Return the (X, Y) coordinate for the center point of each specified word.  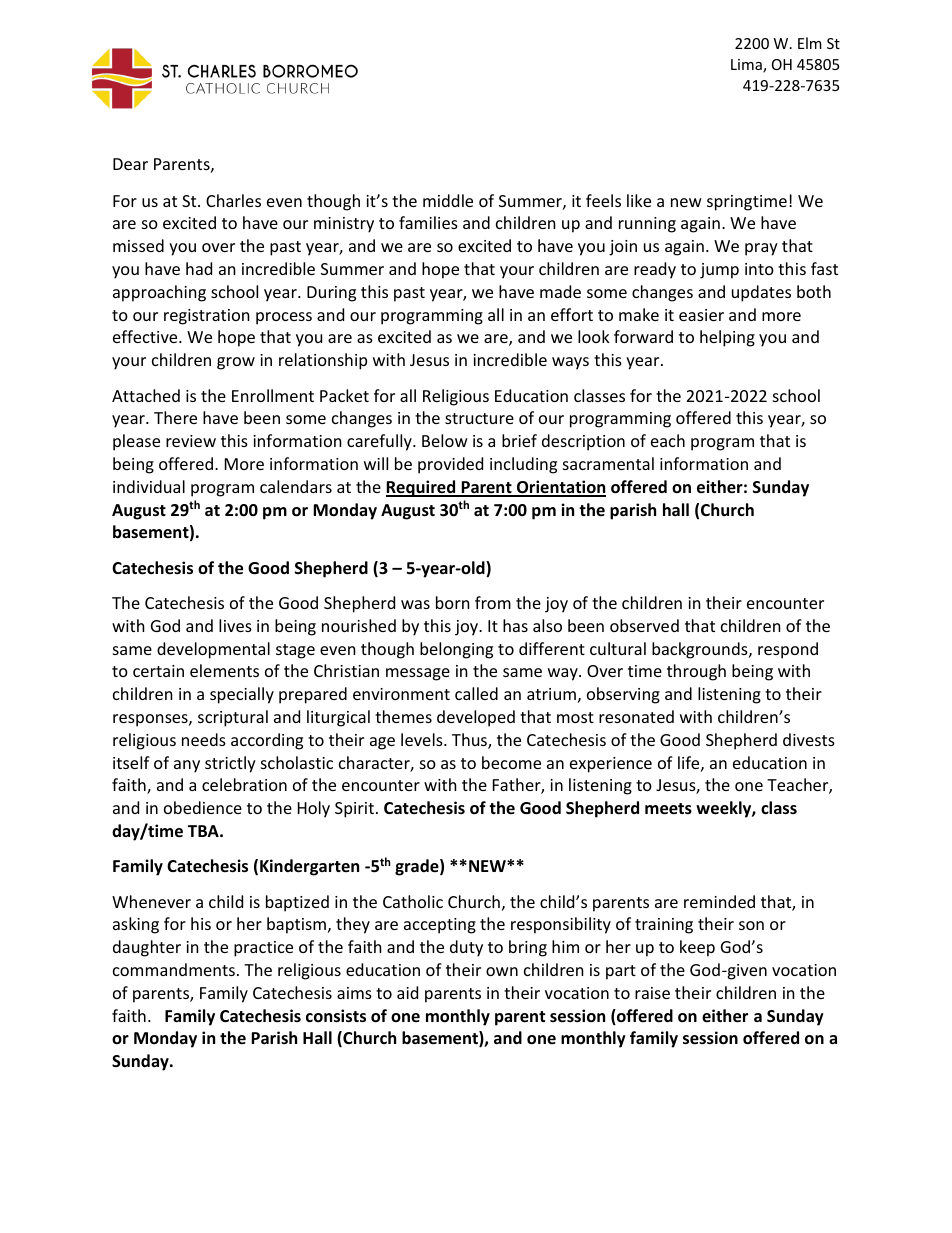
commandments (174, 969)
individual (149, 486)
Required (422, 488)
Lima (747, 66)
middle (448, 200)
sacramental (608, 463)
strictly (230, 764)
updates (761, 293)
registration (207, 317)
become (511, 762)
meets (668, 809)
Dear (130, 164)
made (560, 291)
